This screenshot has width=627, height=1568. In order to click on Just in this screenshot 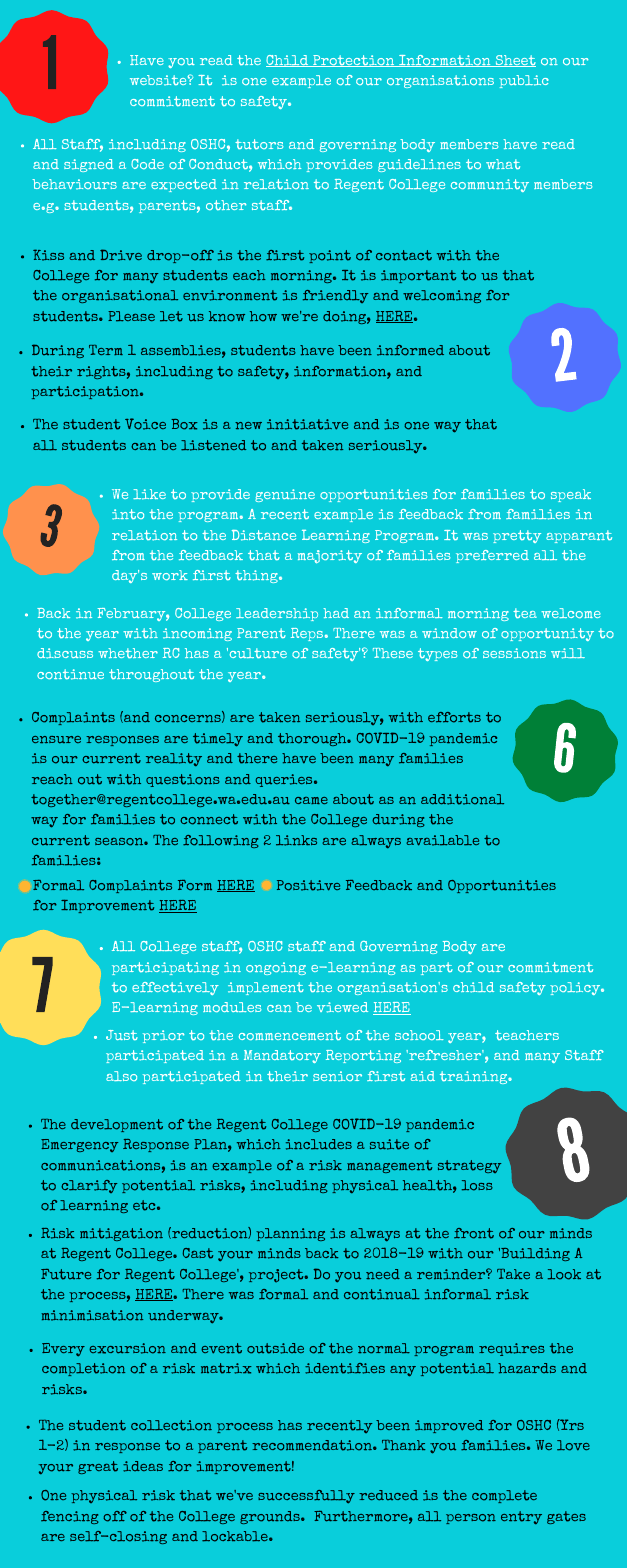, I will do `click(122, 1035)`.
